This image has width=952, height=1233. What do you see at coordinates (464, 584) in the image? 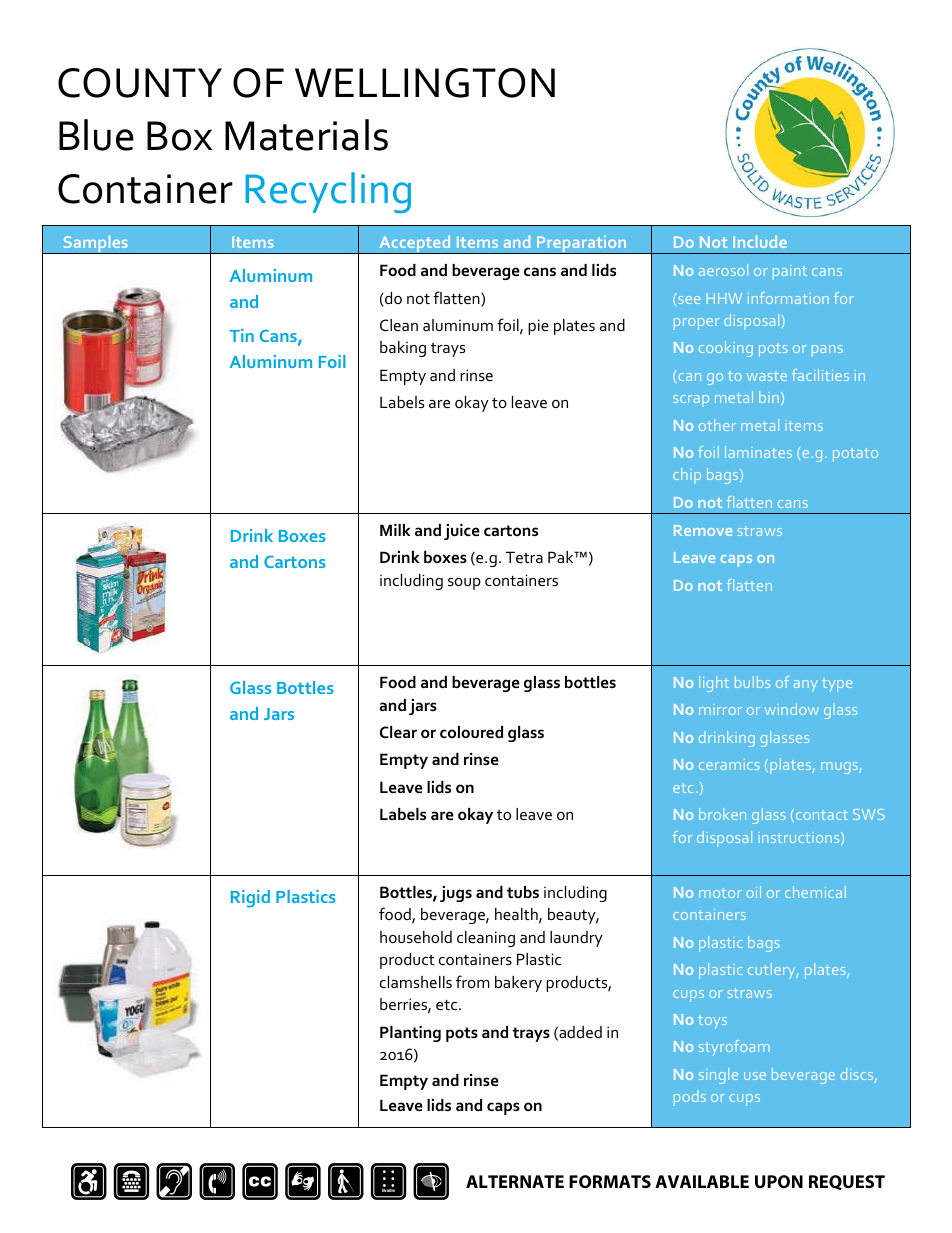
I see `soup` at bounding box center [464, 584].
